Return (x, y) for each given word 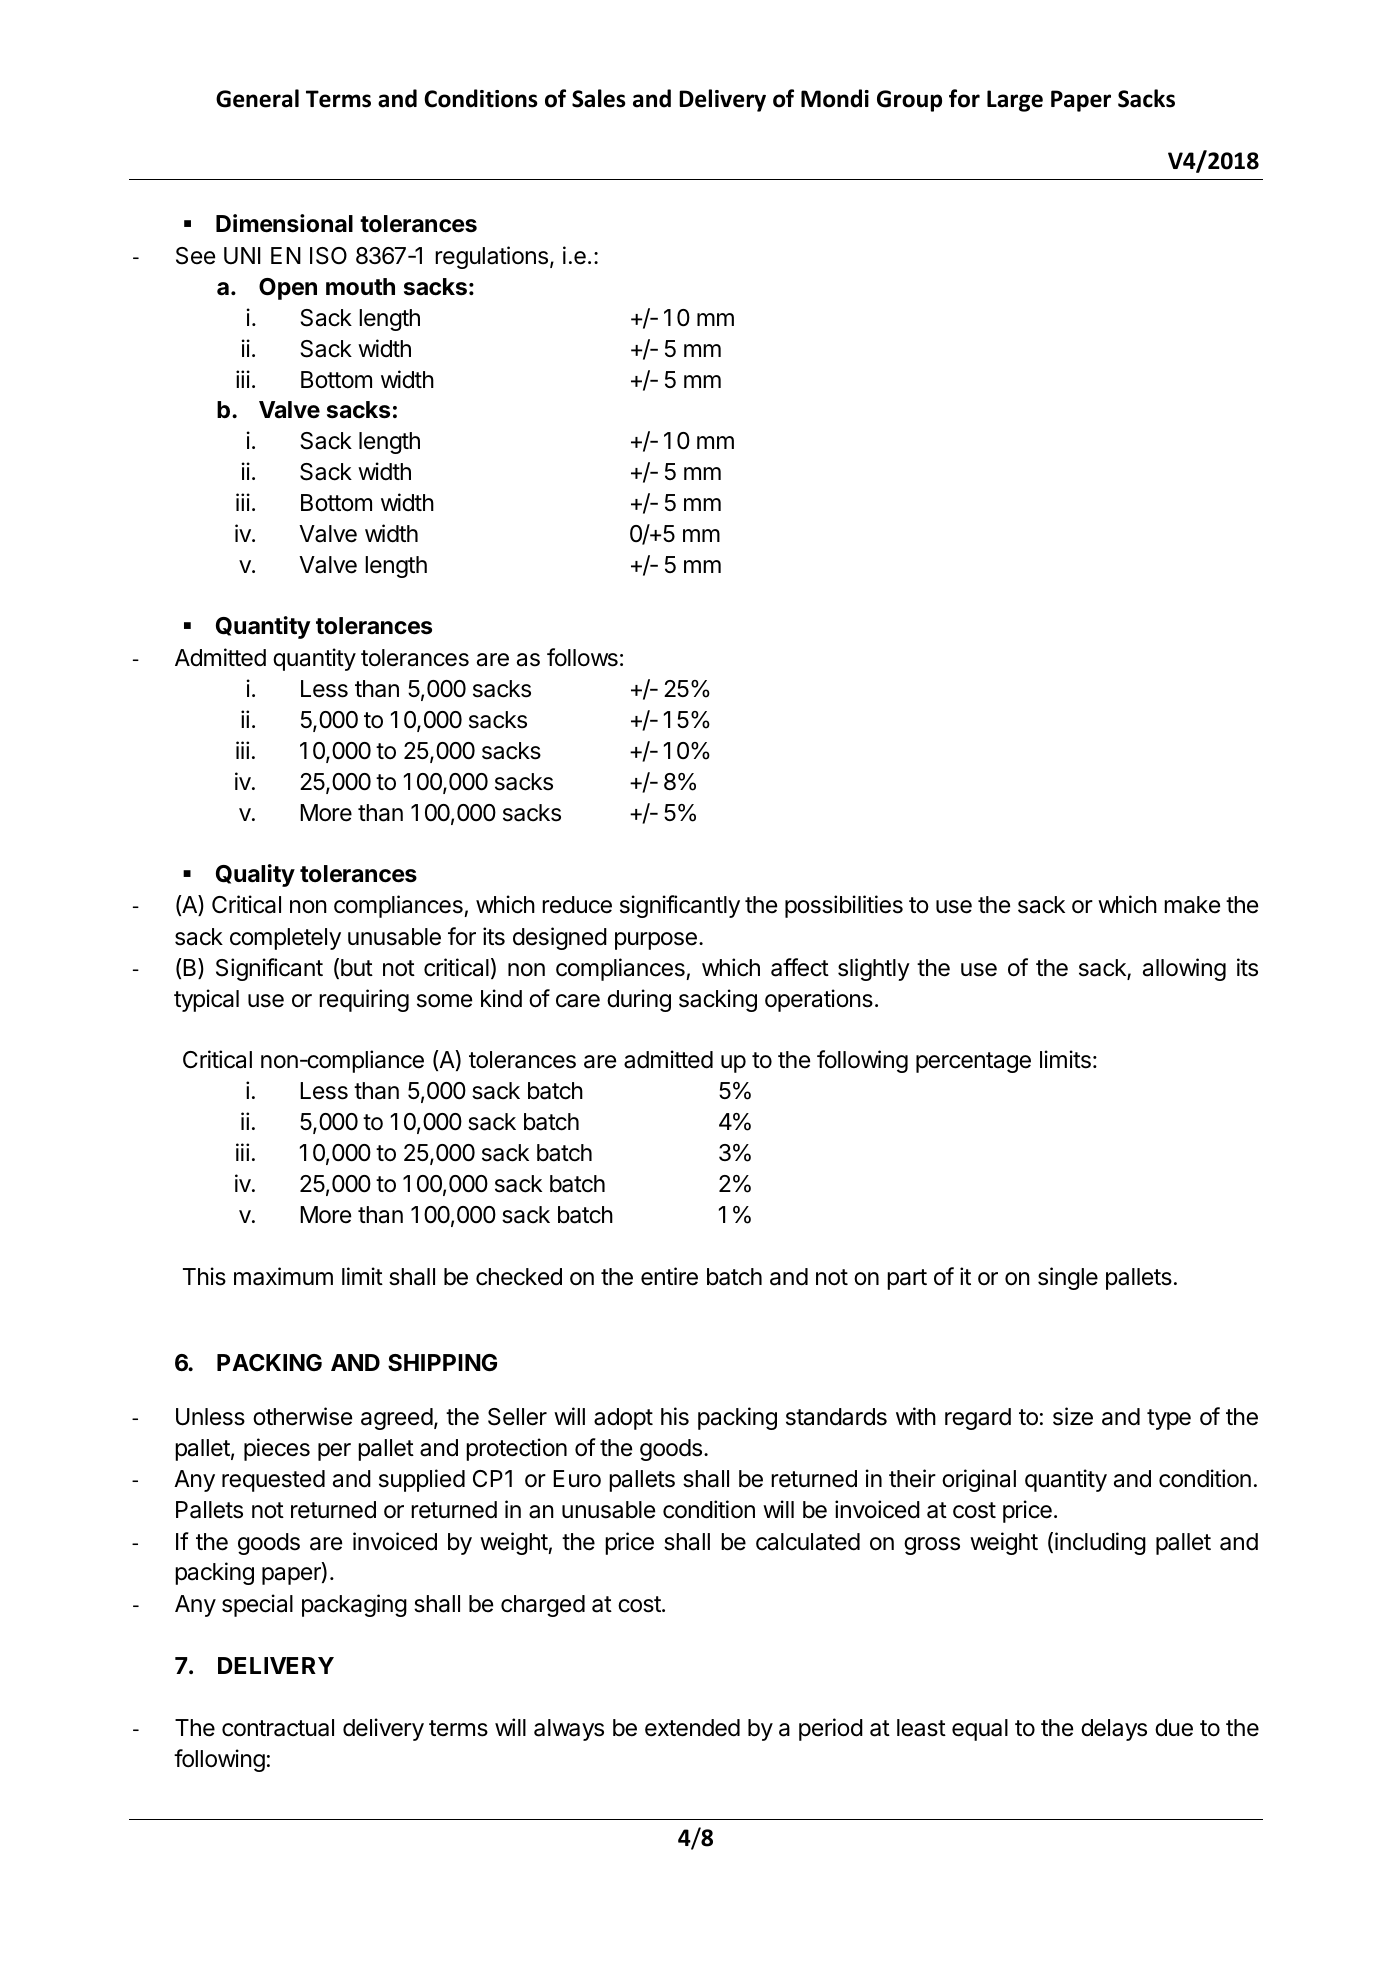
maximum (283, 1276)
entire (669, 1276)
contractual (278, 1728)
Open (288, 289)
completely (285, 939)
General (257, 98)
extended (692, 1728)
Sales (599, 98)
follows (582, 657)
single (1068, 1278)
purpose (656, 941)
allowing (1184, 969)
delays (1114, 1730)
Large (1015, 101)
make (1192, 905)
